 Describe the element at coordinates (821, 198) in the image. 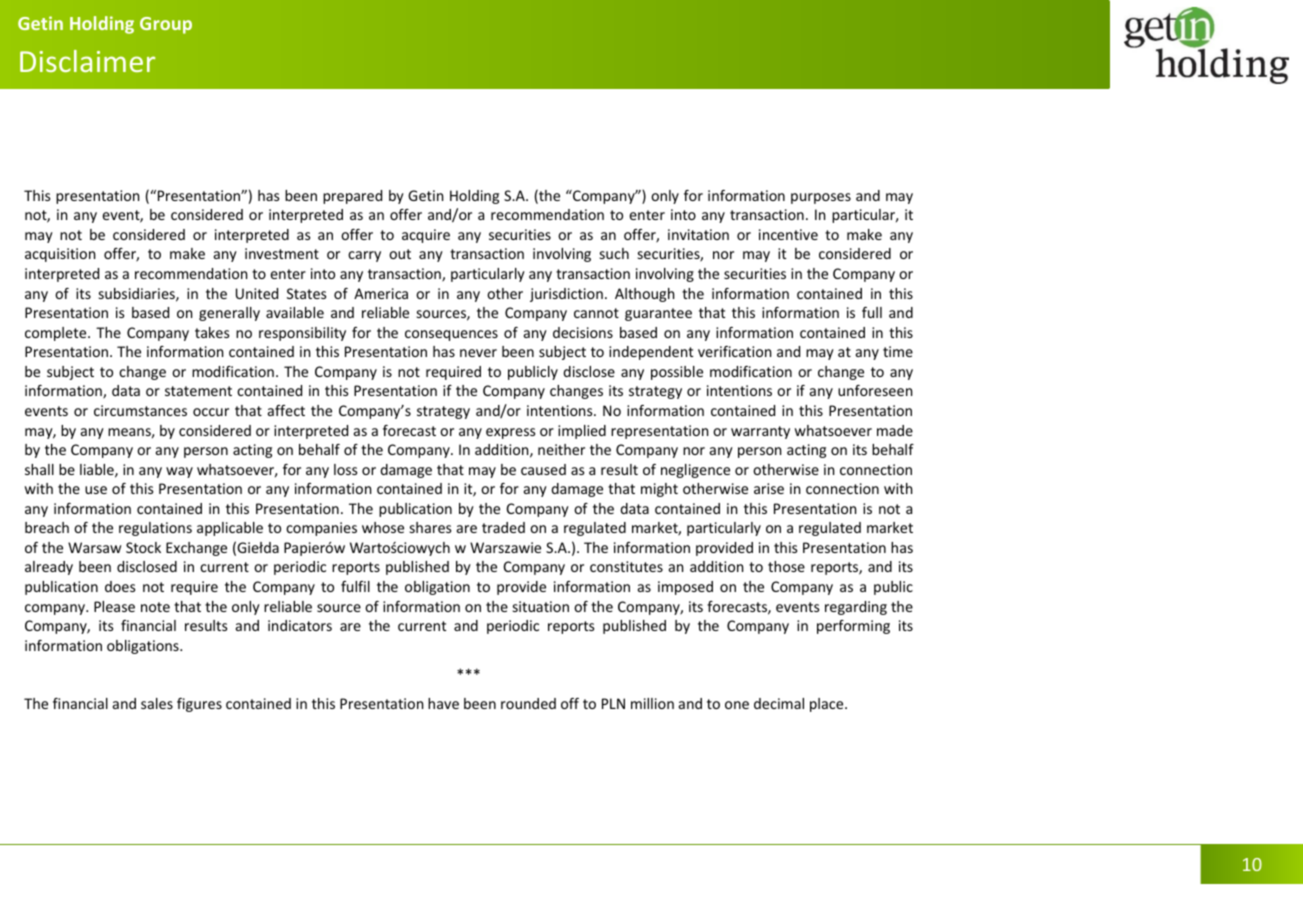

I see `purposes` at that location.
